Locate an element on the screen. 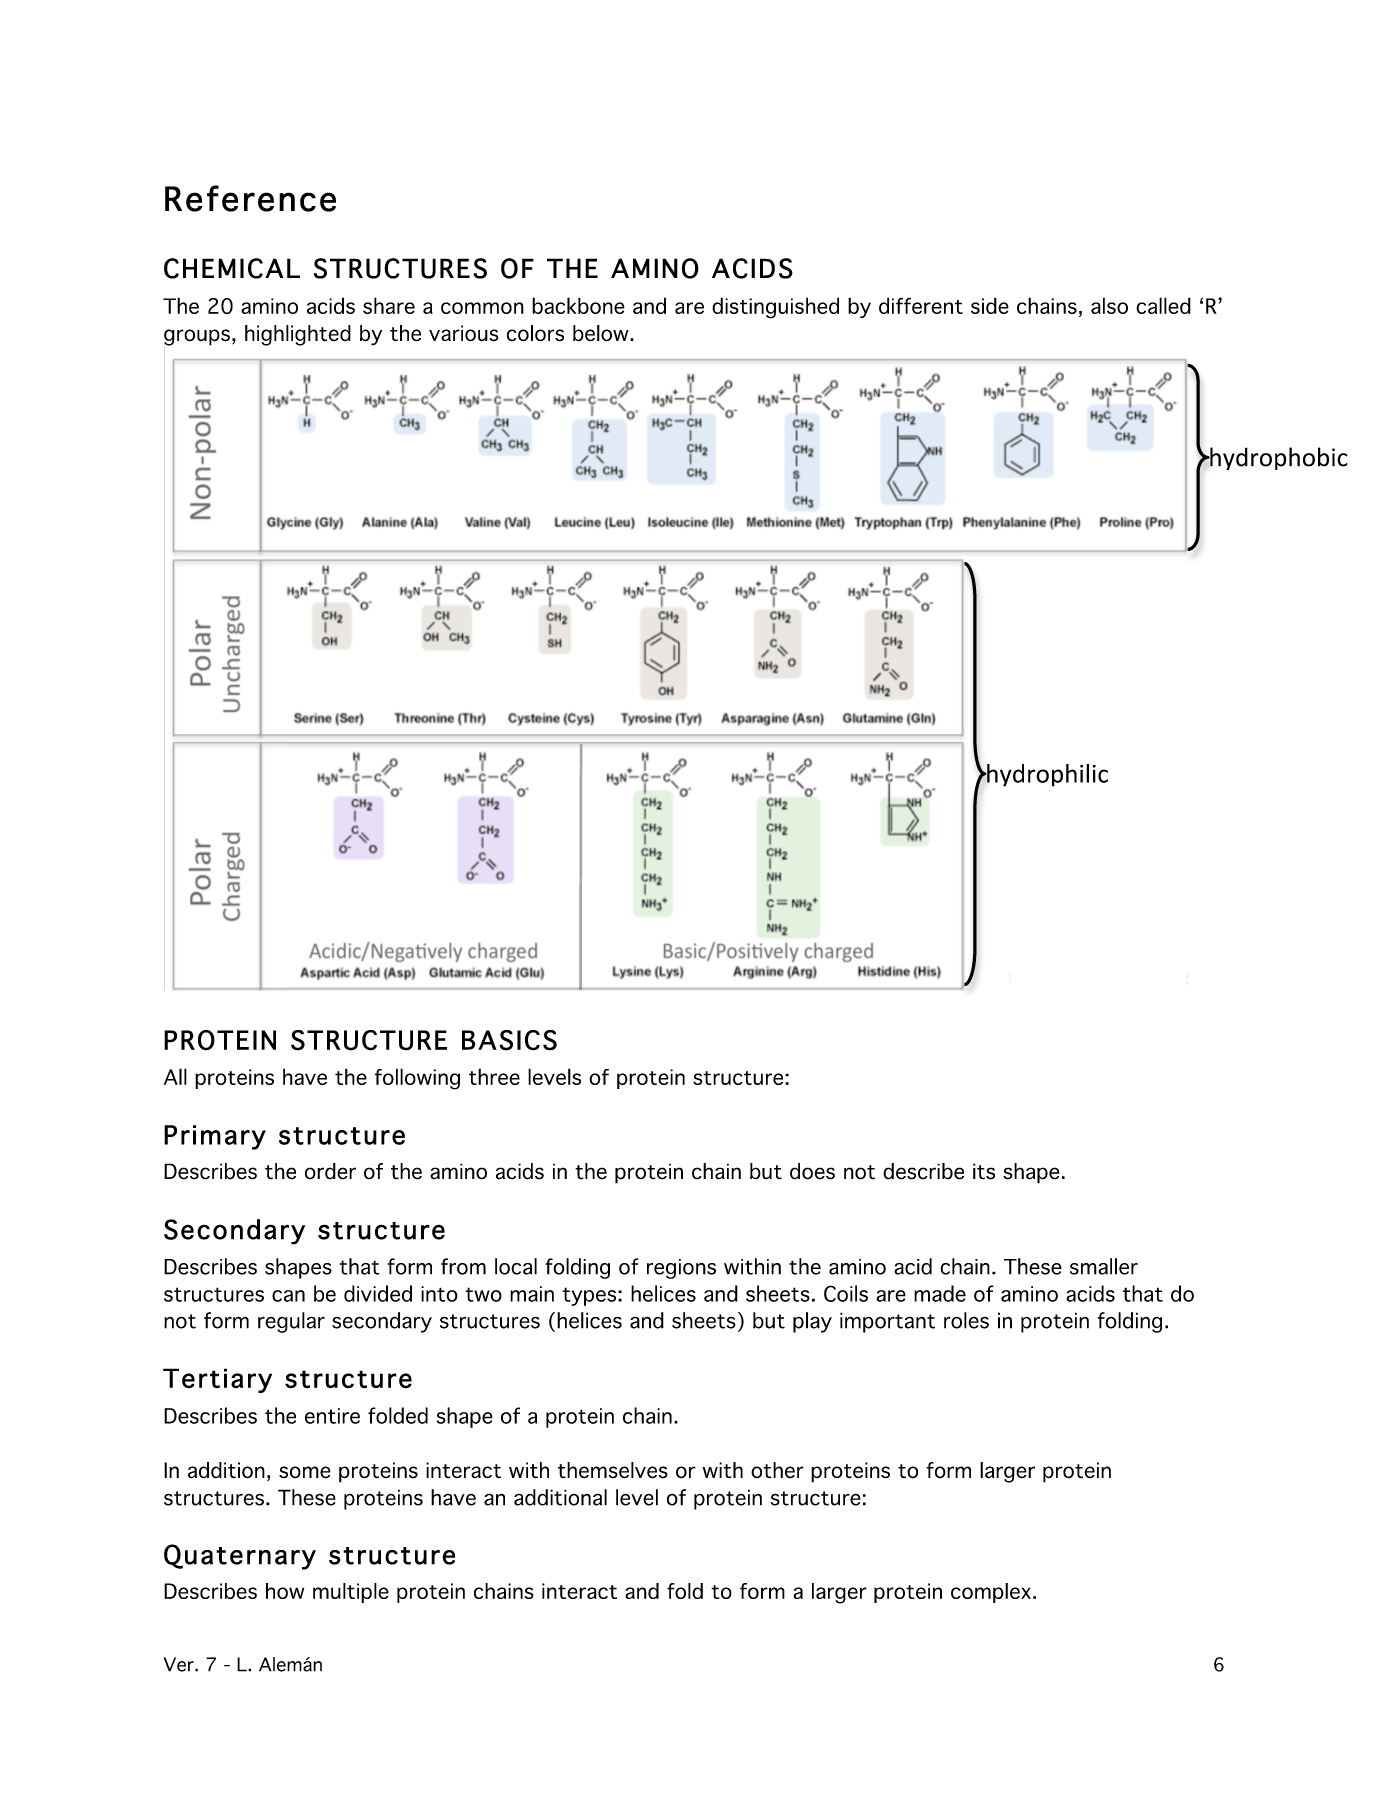 This screenshot has width=1388, height=1797. distinguished is located at coordinates (775, 308).
